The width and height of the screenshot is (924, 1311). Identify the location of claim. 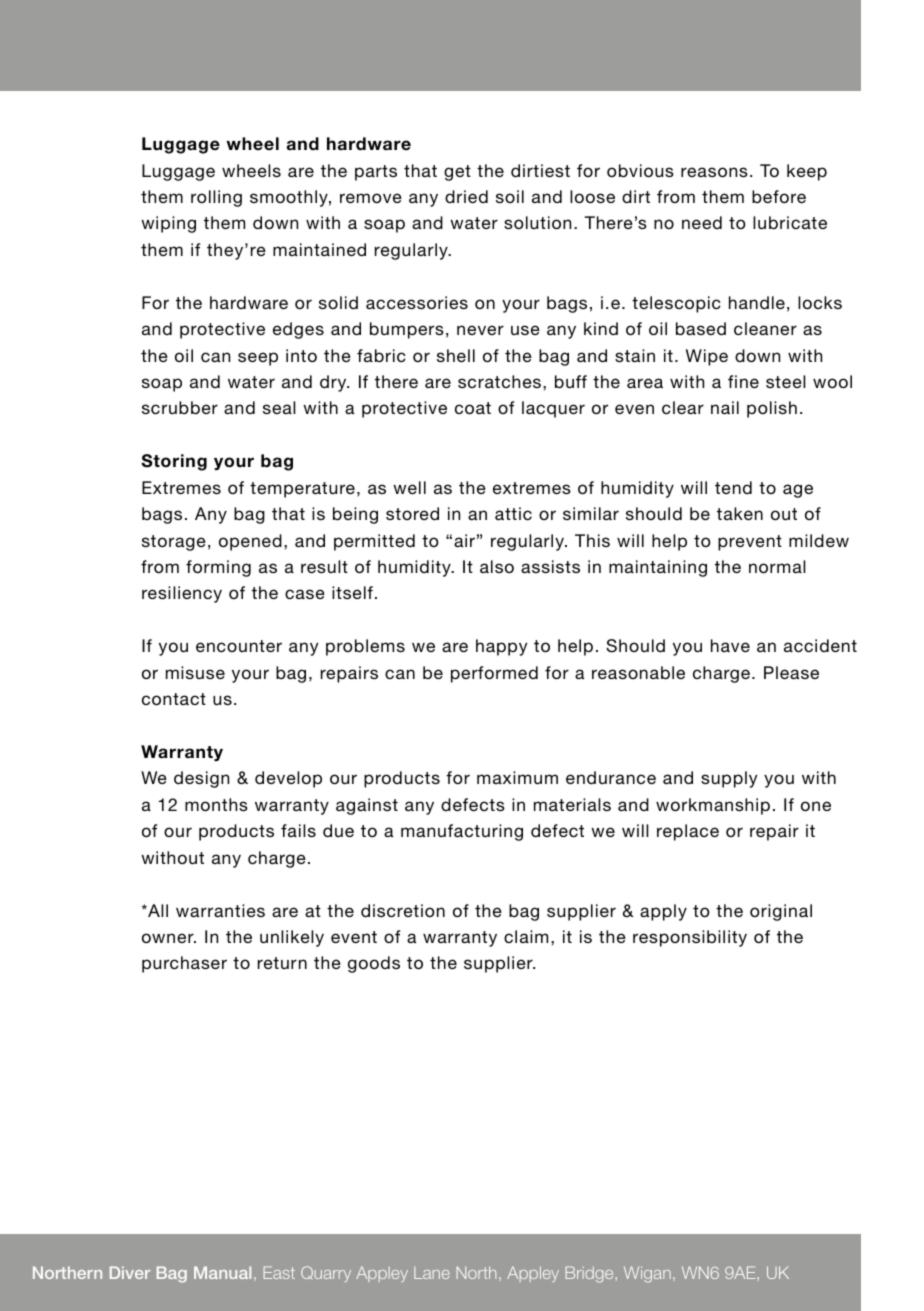
(526, 936).
